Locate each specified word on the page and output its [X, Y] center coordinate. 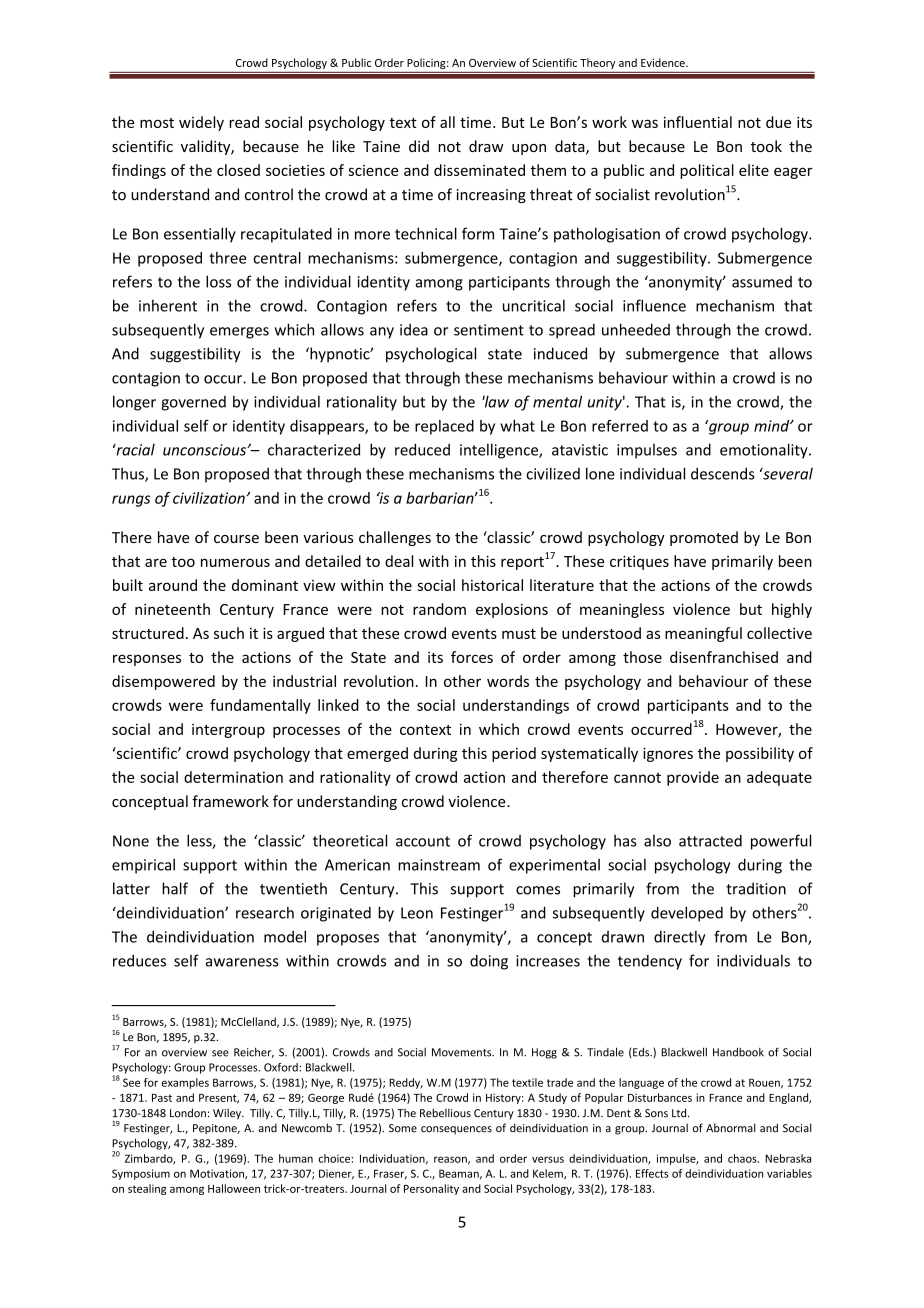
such [229, 633]
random [439, 609]
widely [201, 123]
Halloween [234, 1188]
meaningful [703, 634]
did [419, 146]
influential [698, 122]
